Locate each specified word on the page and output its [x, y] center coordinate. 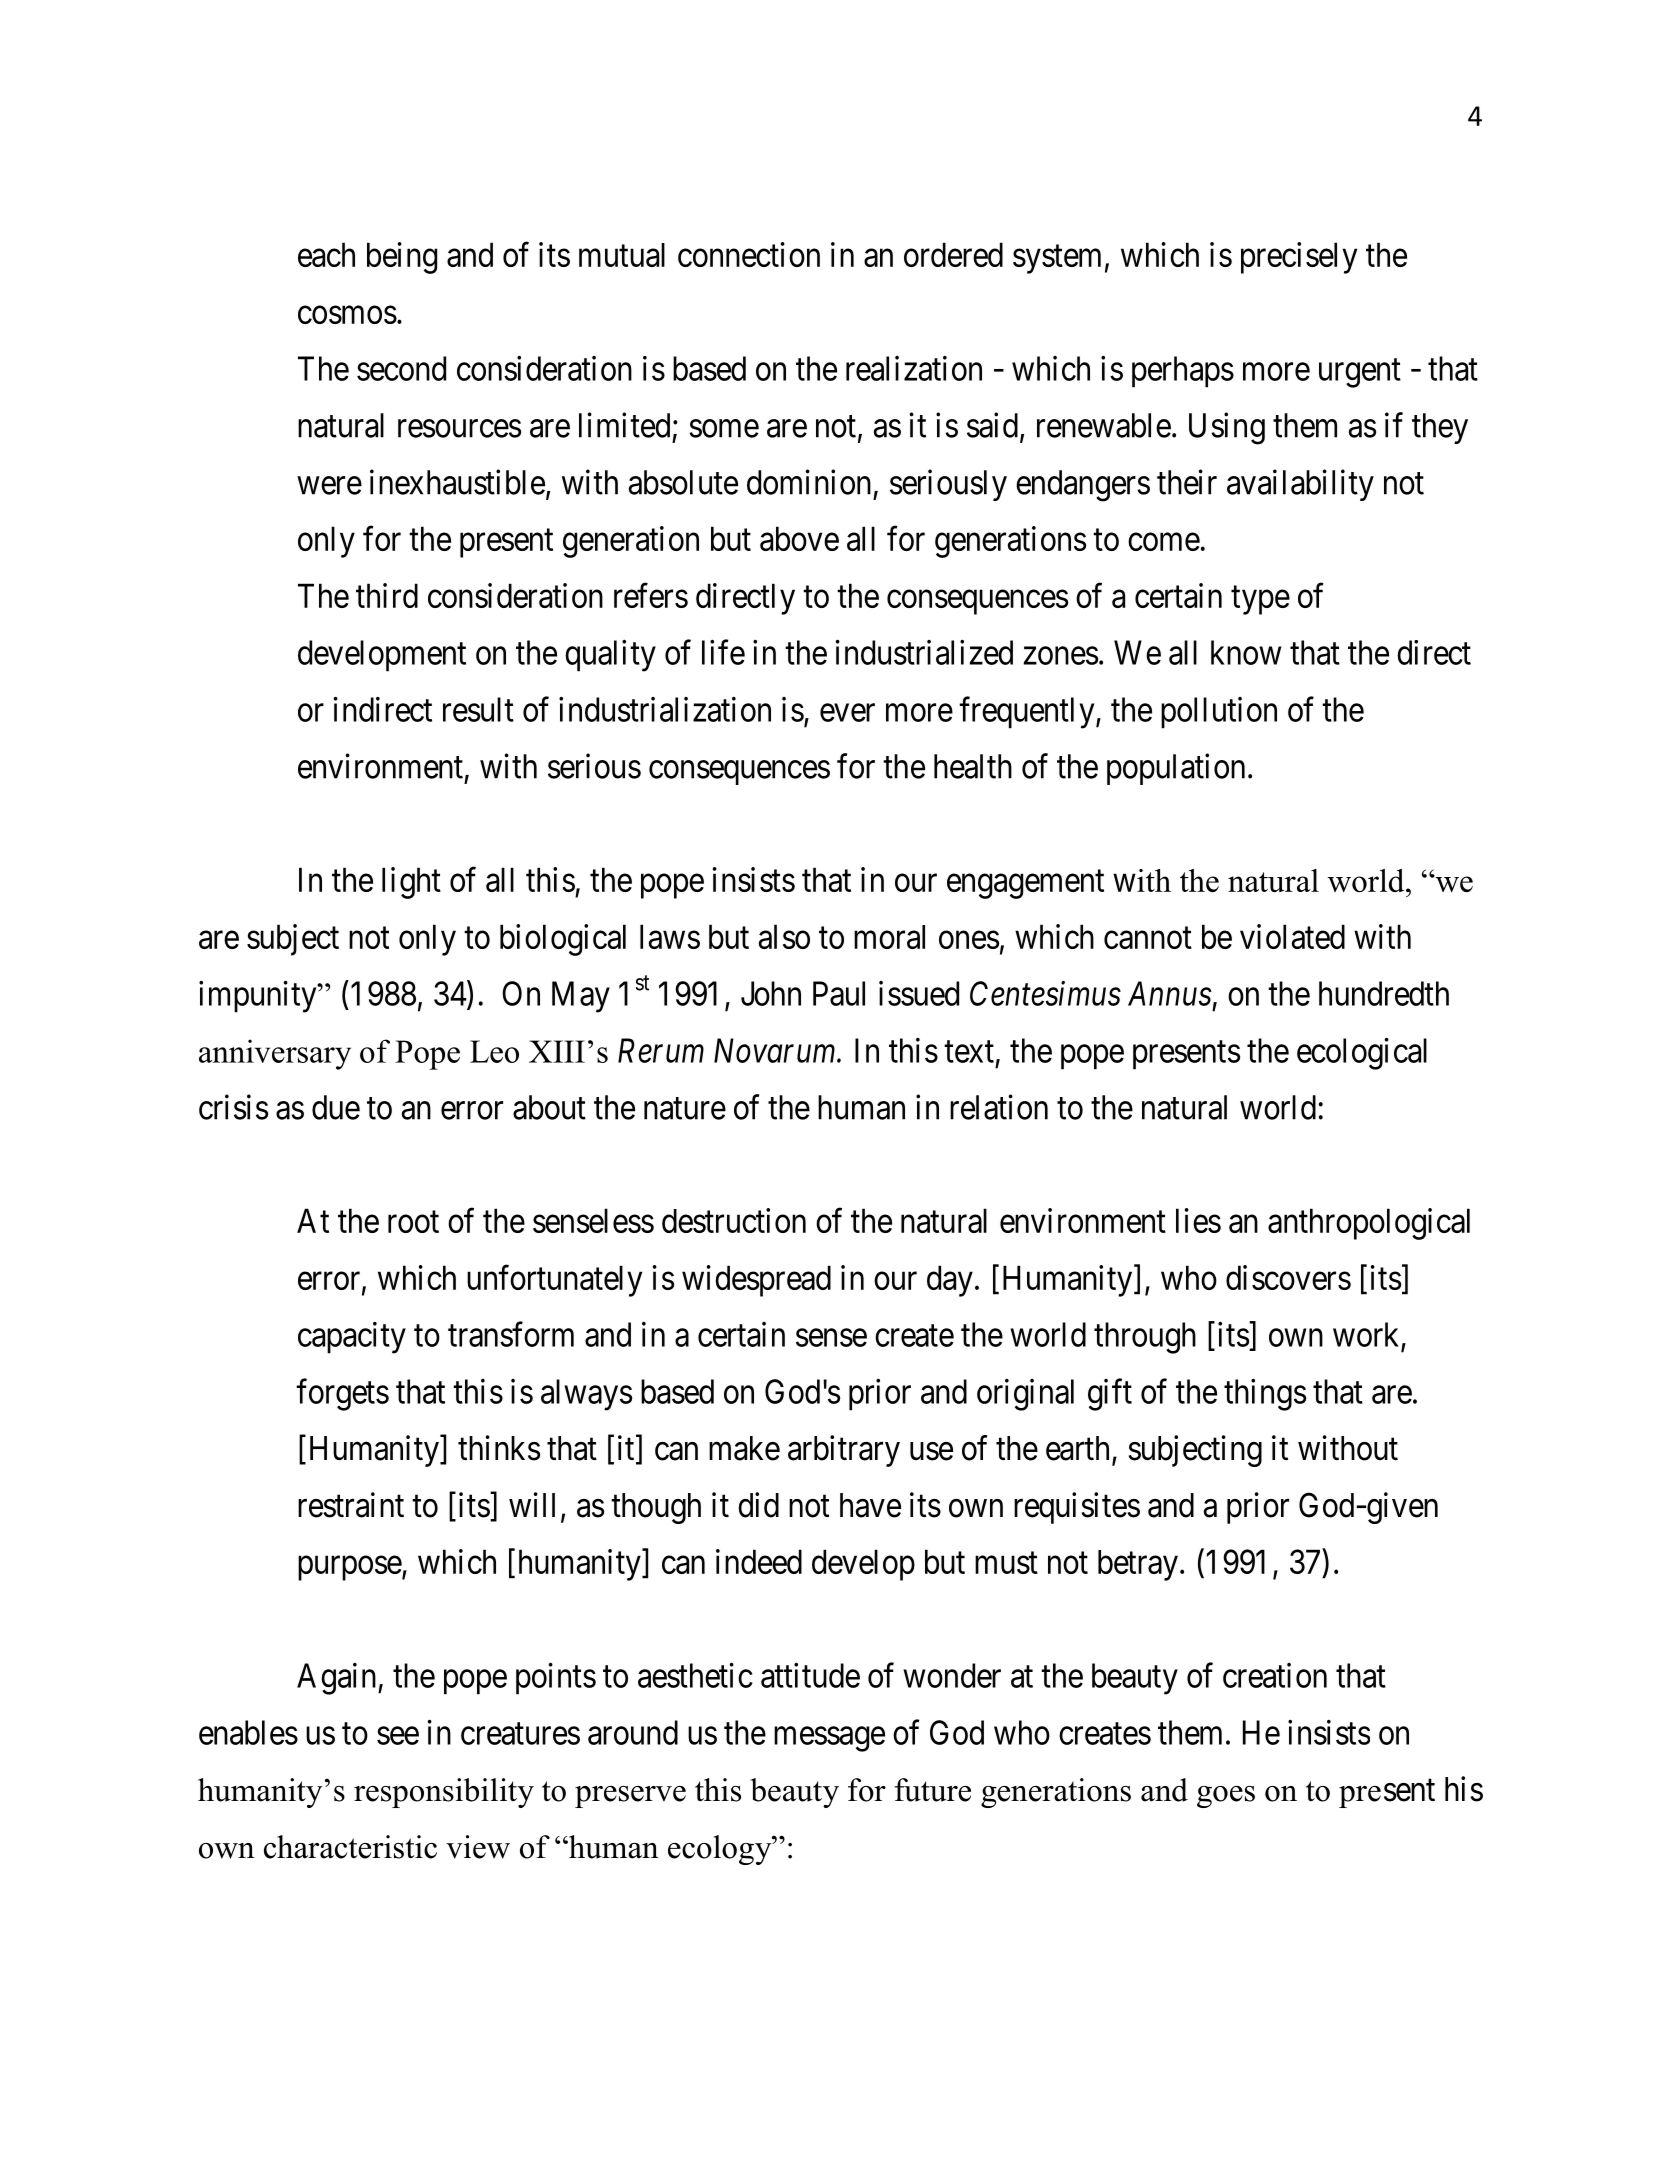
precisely [1299, 258]
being [402, 258]
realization [914, 368]
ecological [1362, 1053]
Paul [839, 993]
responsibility [444, 1793]
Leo [494, 1051]
